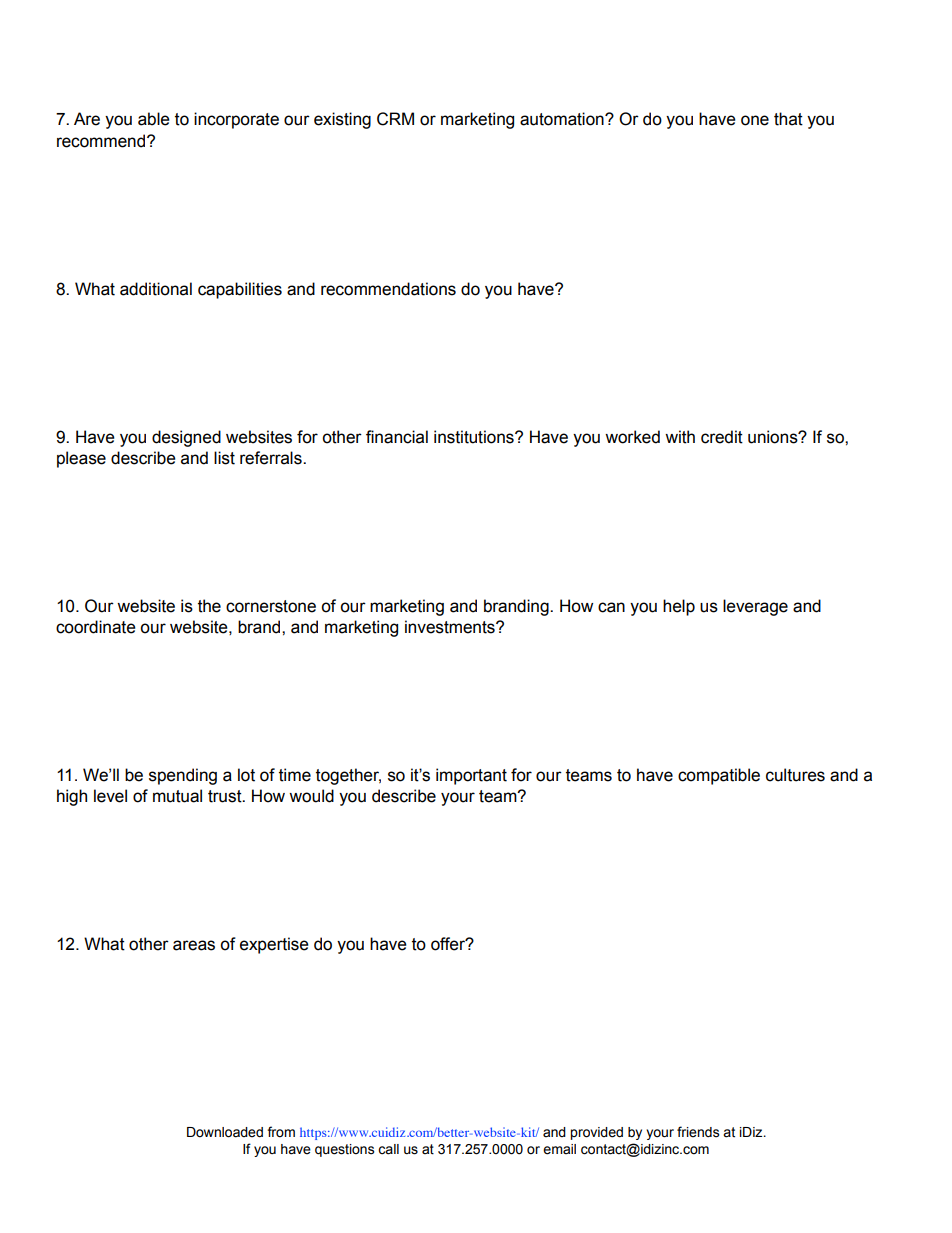  Describe the element at coordinates (186, 438) in the screenshot. I see `designed` at that location.
